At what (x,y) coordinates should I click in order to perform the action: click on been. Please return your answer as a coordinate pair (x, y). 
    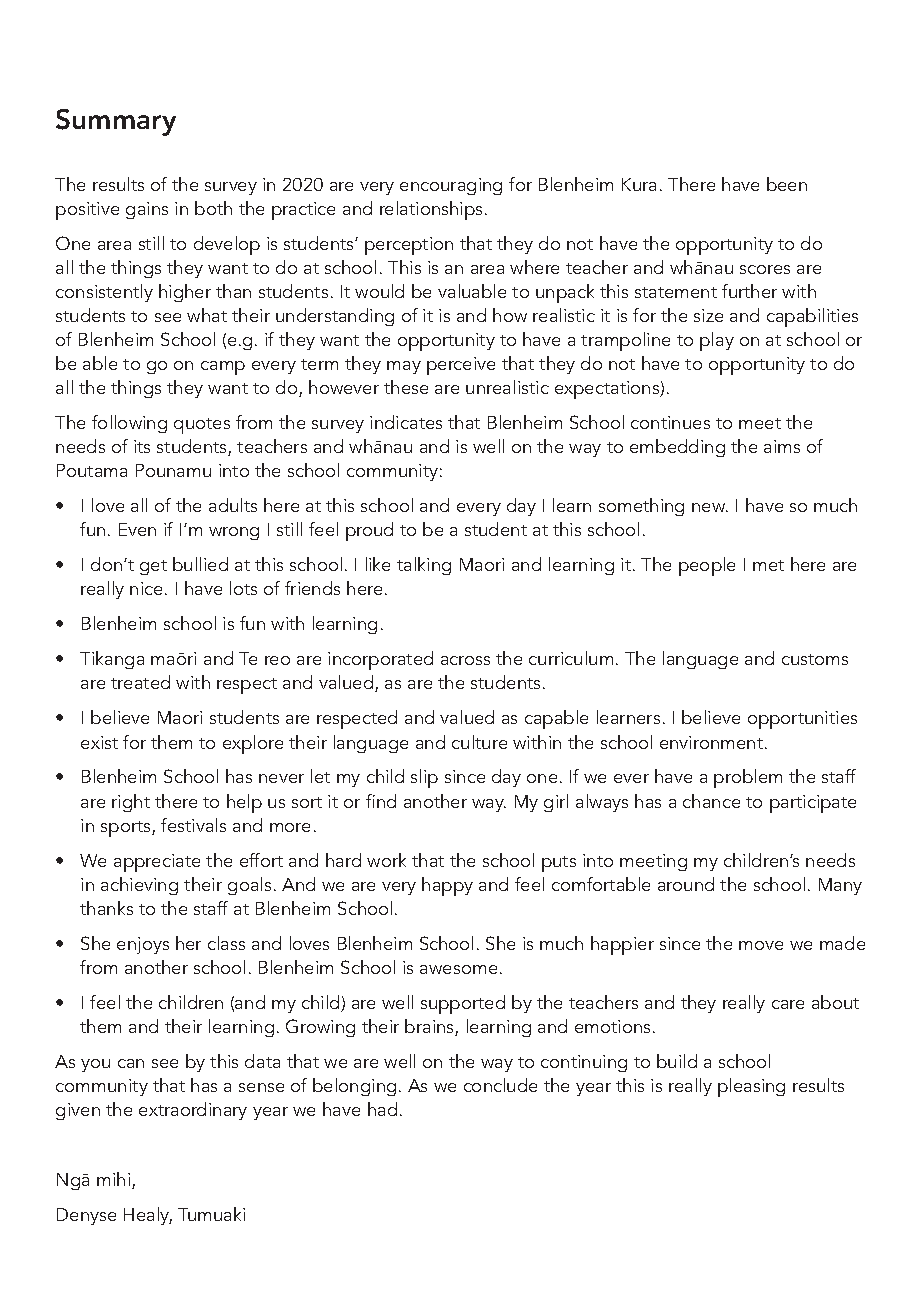
    Looking at the image, I should click on (787, 184).
